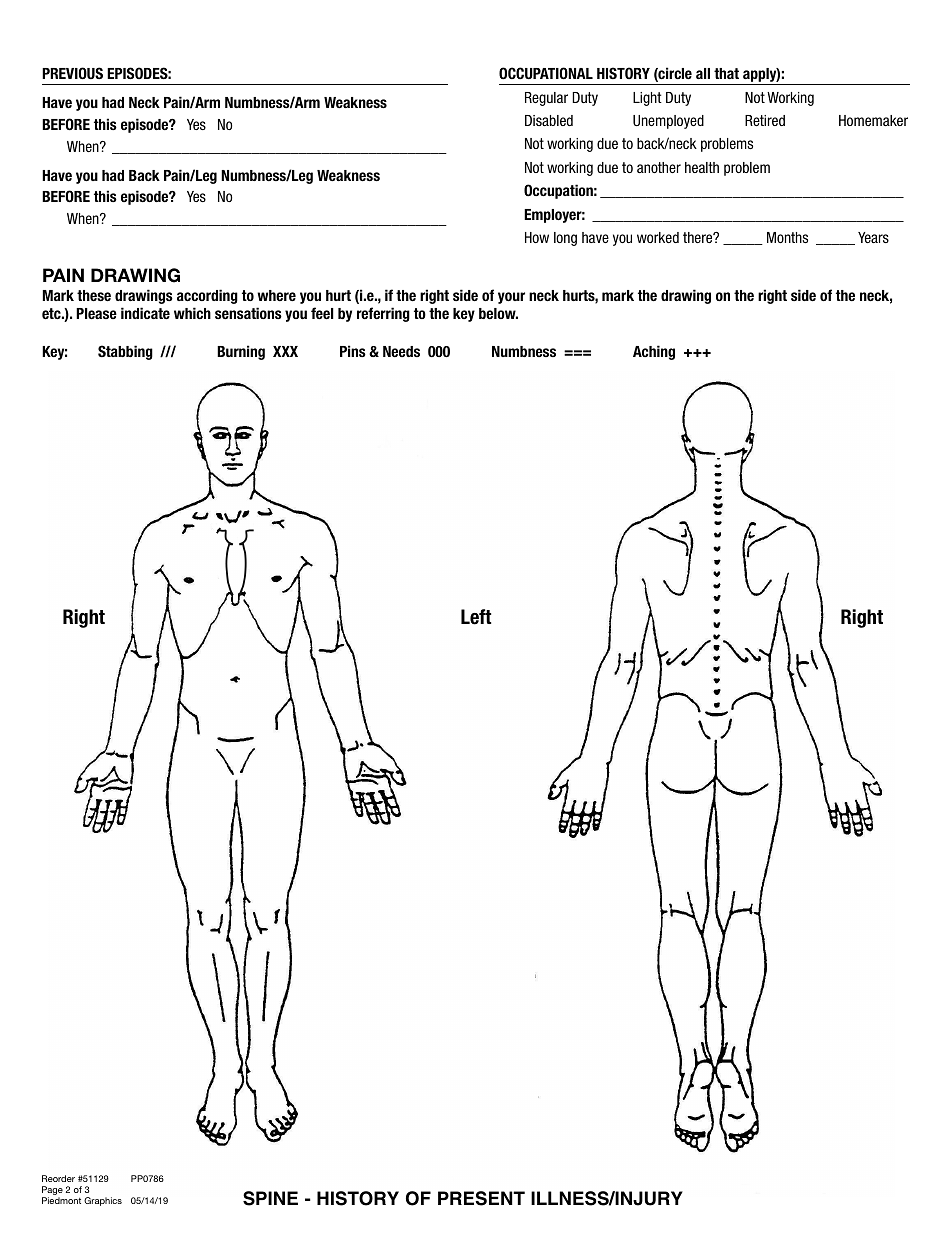 The image size is (952, 1233). Describe the element at coordinates (61, 1200) in the screenshot. I see `Piedmont` at that location.
